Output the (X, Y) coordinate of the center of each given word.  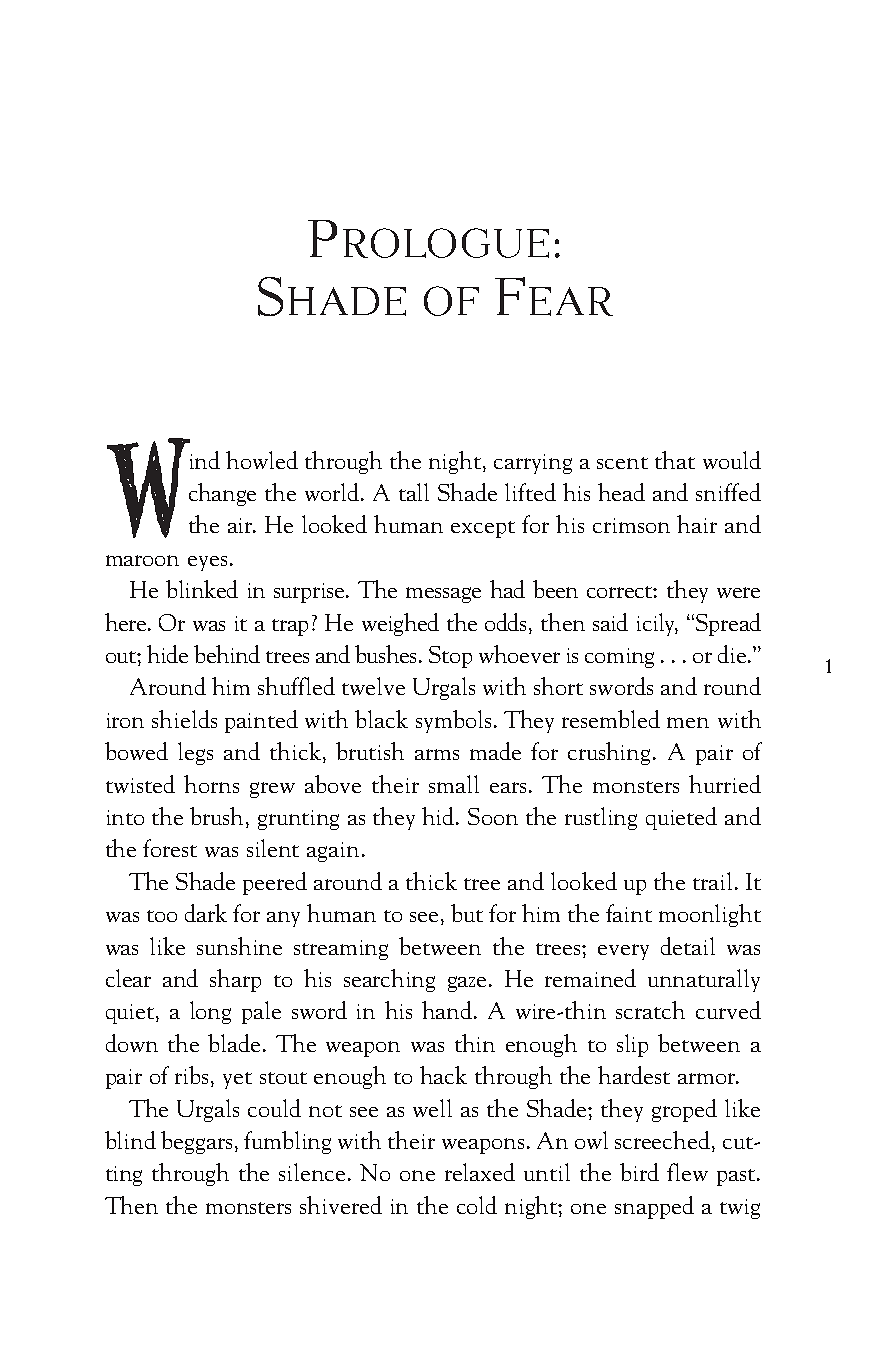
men (688, 722)
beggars (196, 1142)
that (675, 460)
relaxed (480, 1172)
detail (688, 946)
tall (414, 492)
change (222, 494)
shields (184, 719)
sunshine (239, 946)
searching (389, 980)
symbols (453, 721)
